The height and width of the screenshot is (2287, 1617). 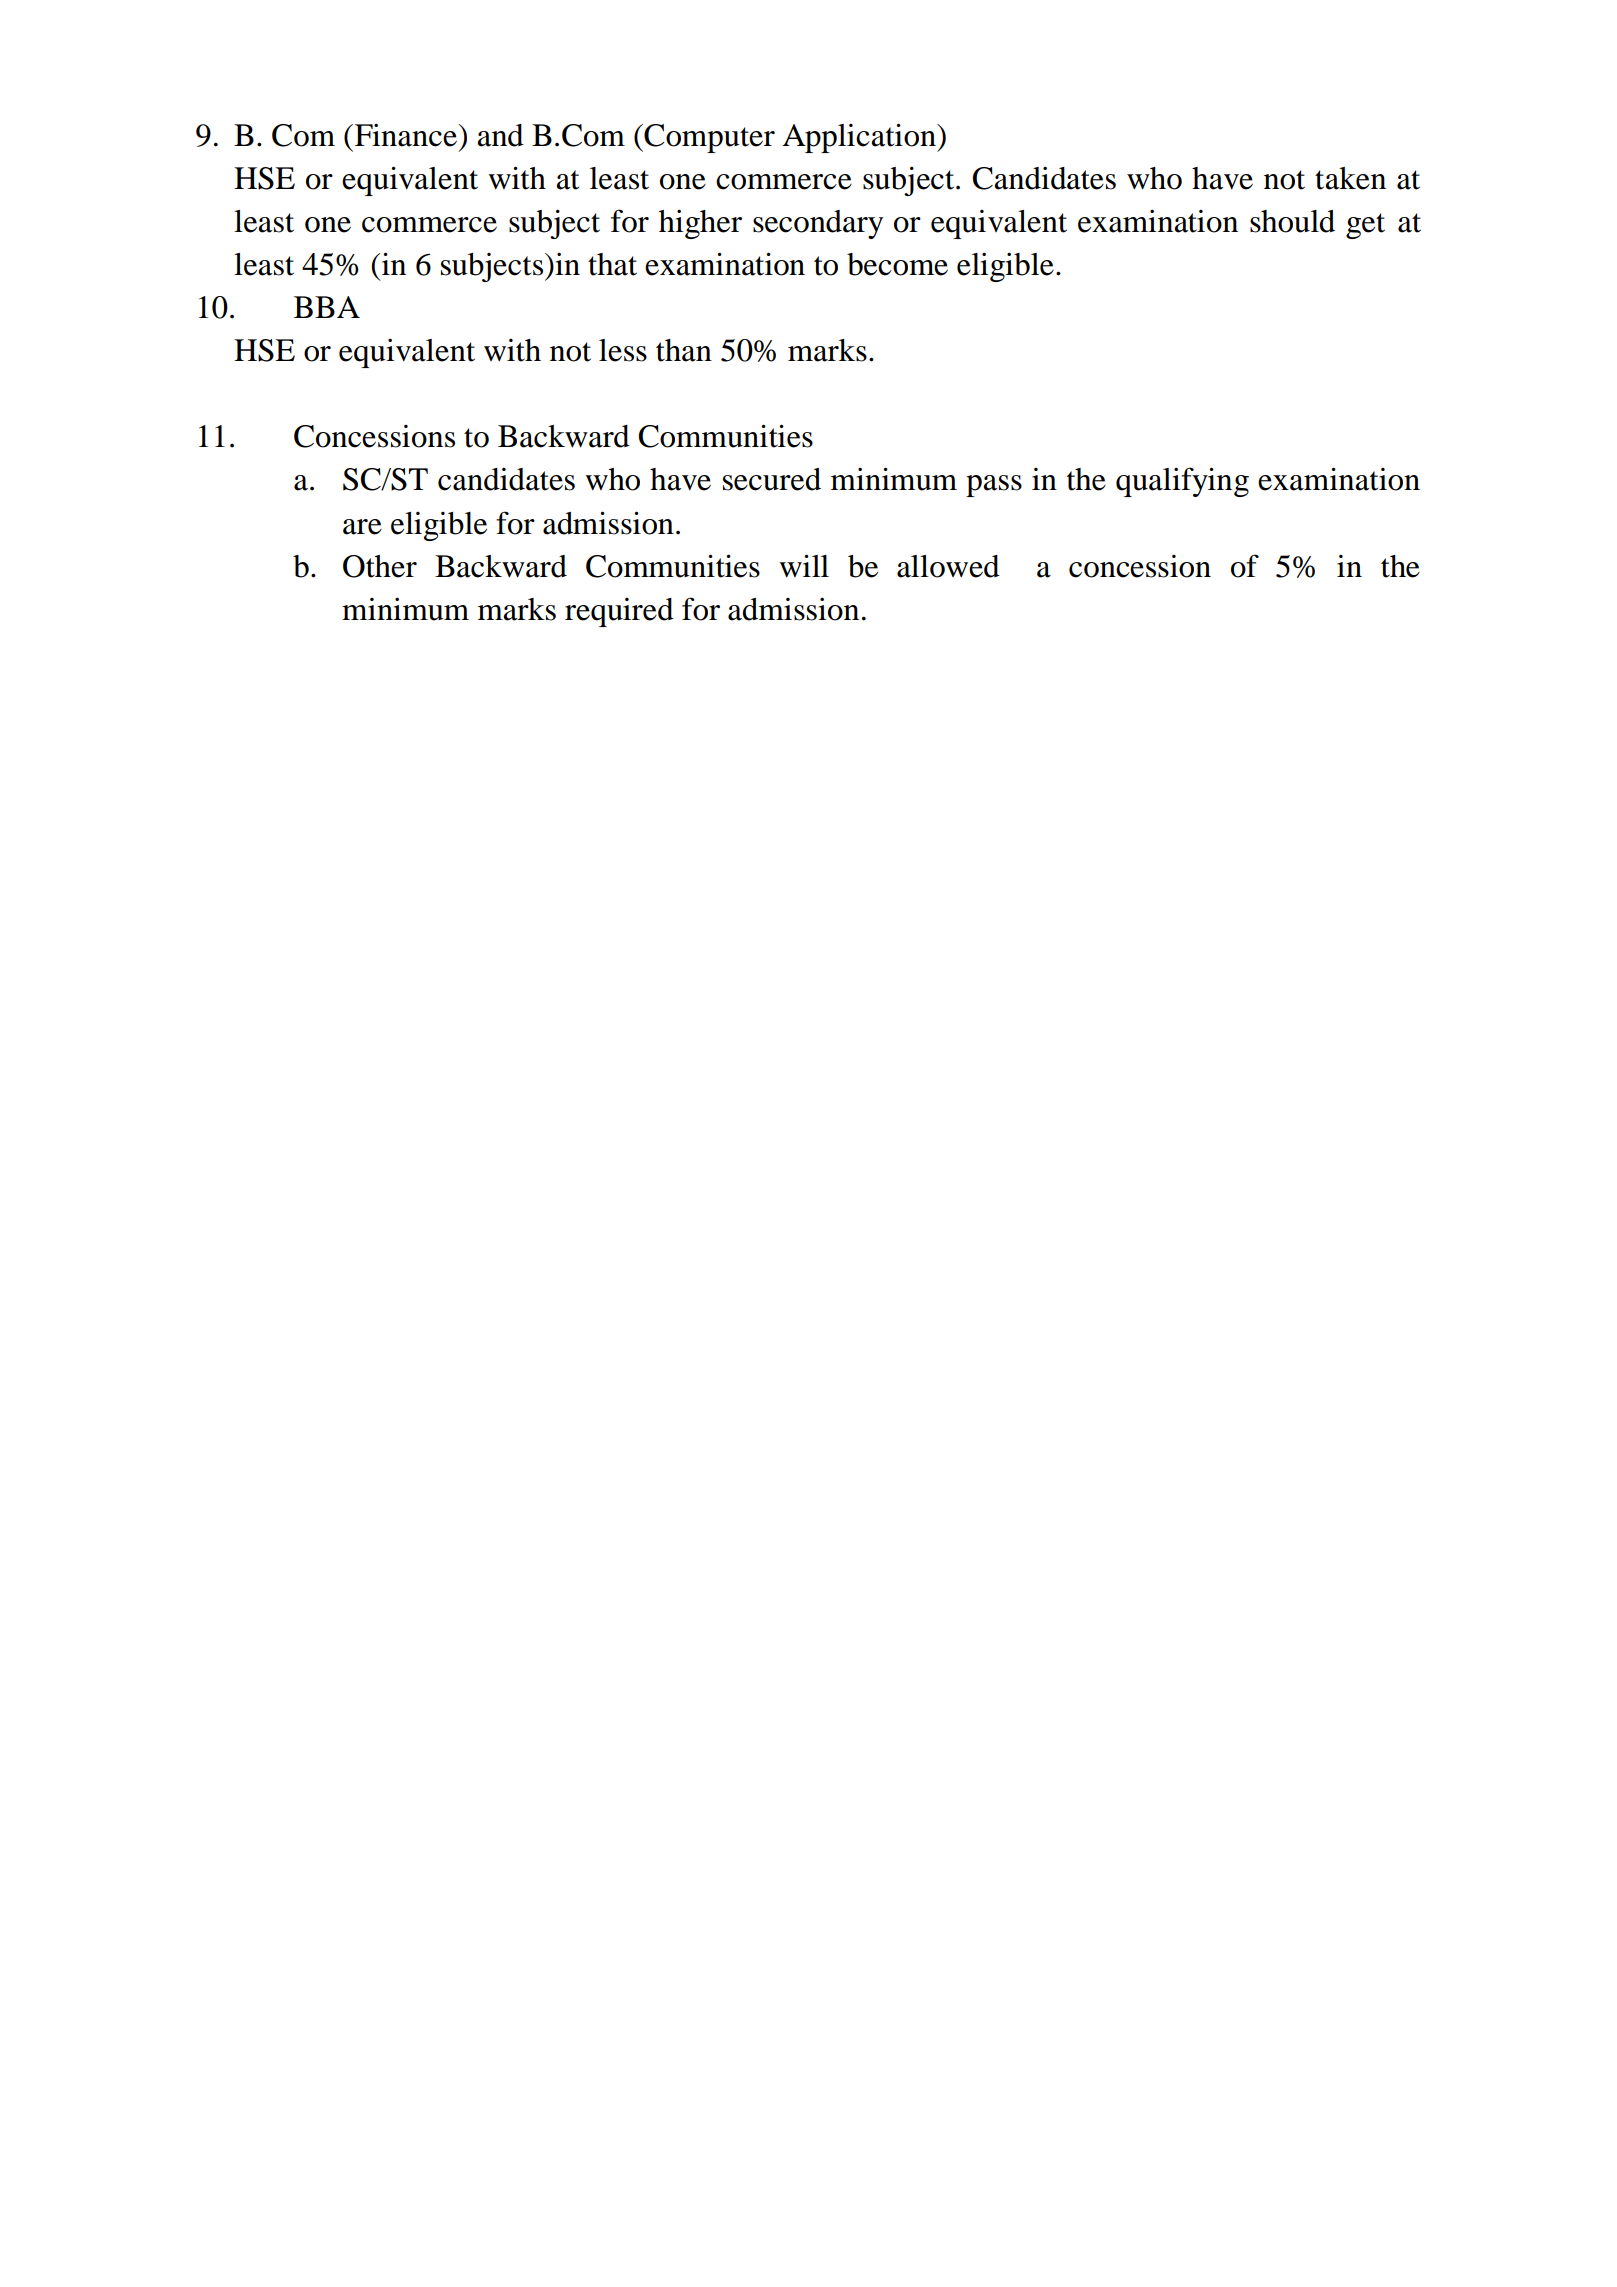 I want to click on Other, so click(x=380, y=566).
